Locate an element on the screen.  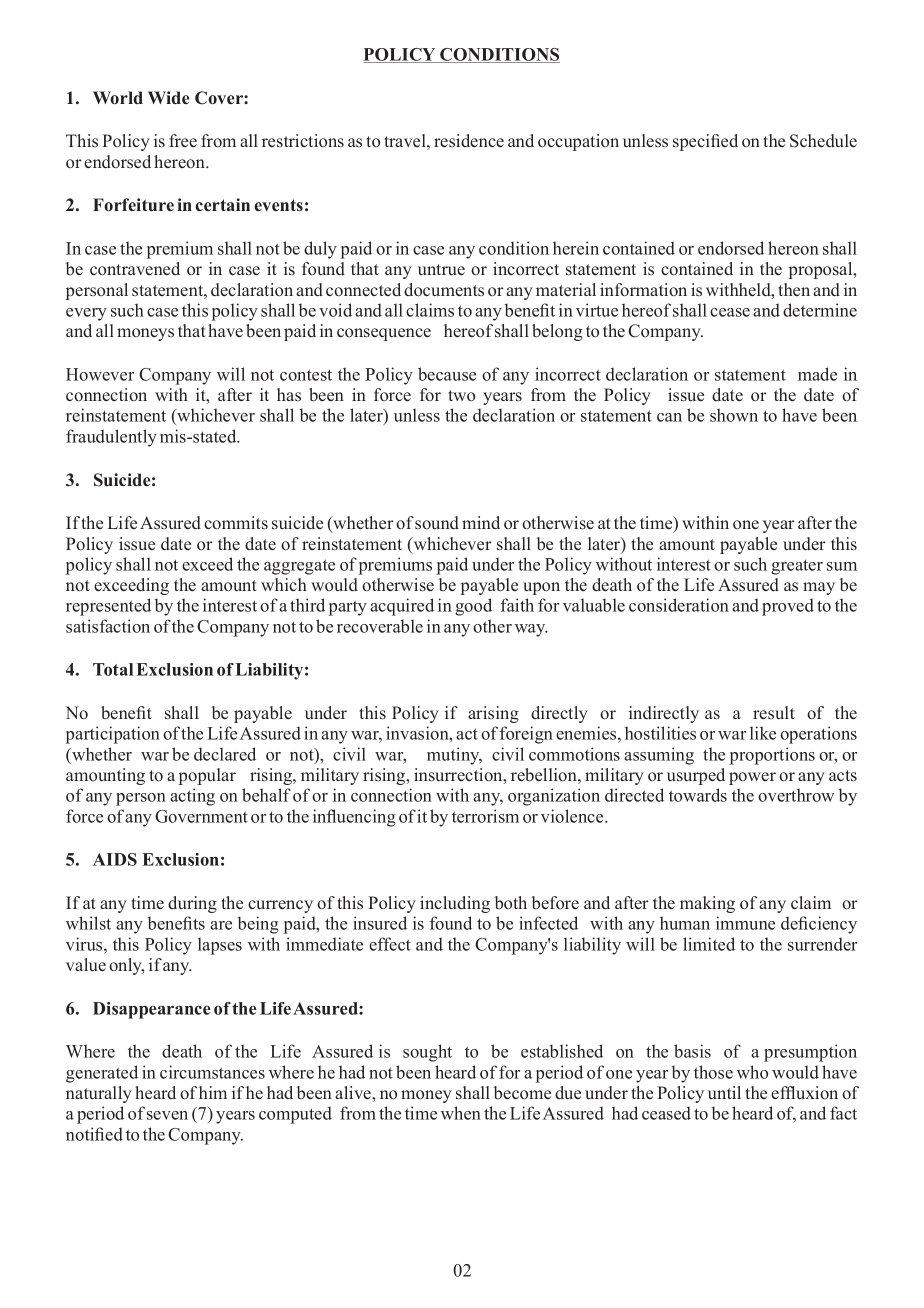
residence is located at coordinates (469, 140).
